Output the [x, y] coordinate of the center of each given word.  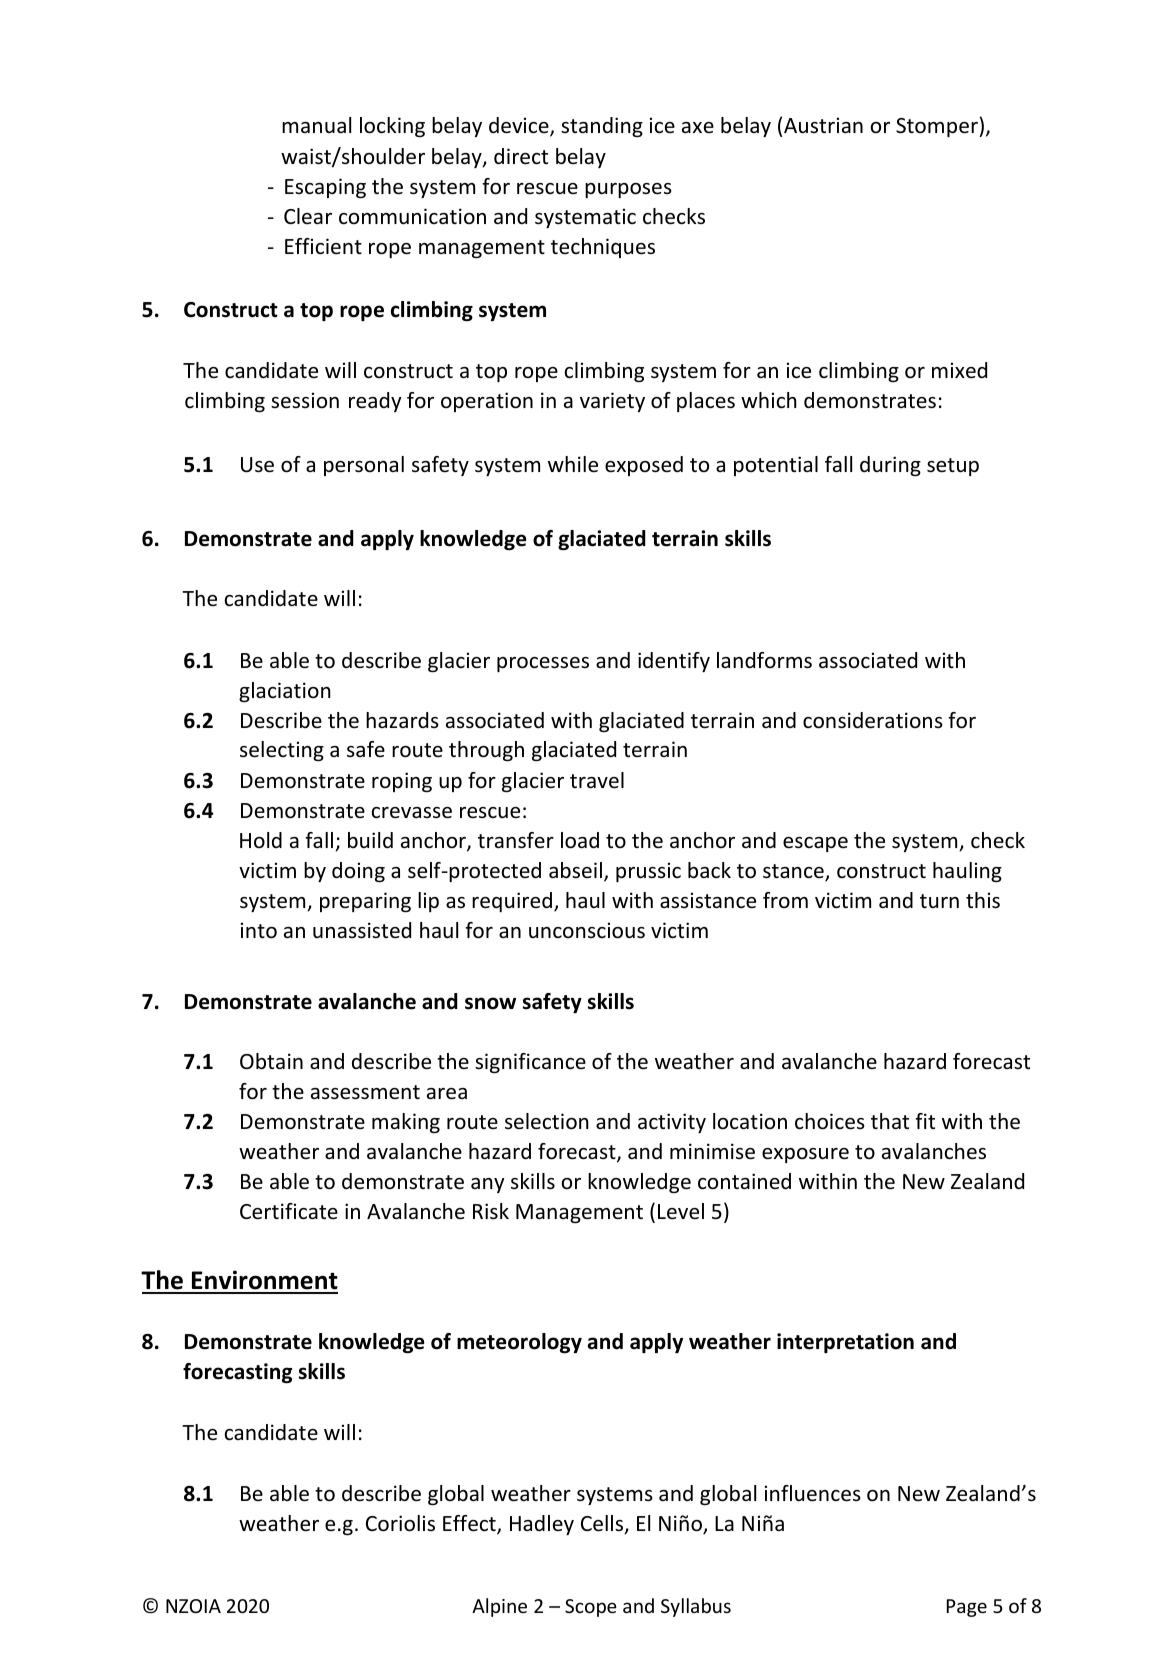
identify [674, 662]
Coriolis [400, 1523]
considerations [873, 720]
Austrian [823, 125]
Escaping [325, 188]
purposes [628, 190]
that [890, 1121]
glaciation [285, 692]
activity [672, 1123]
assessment [365, 1092]
